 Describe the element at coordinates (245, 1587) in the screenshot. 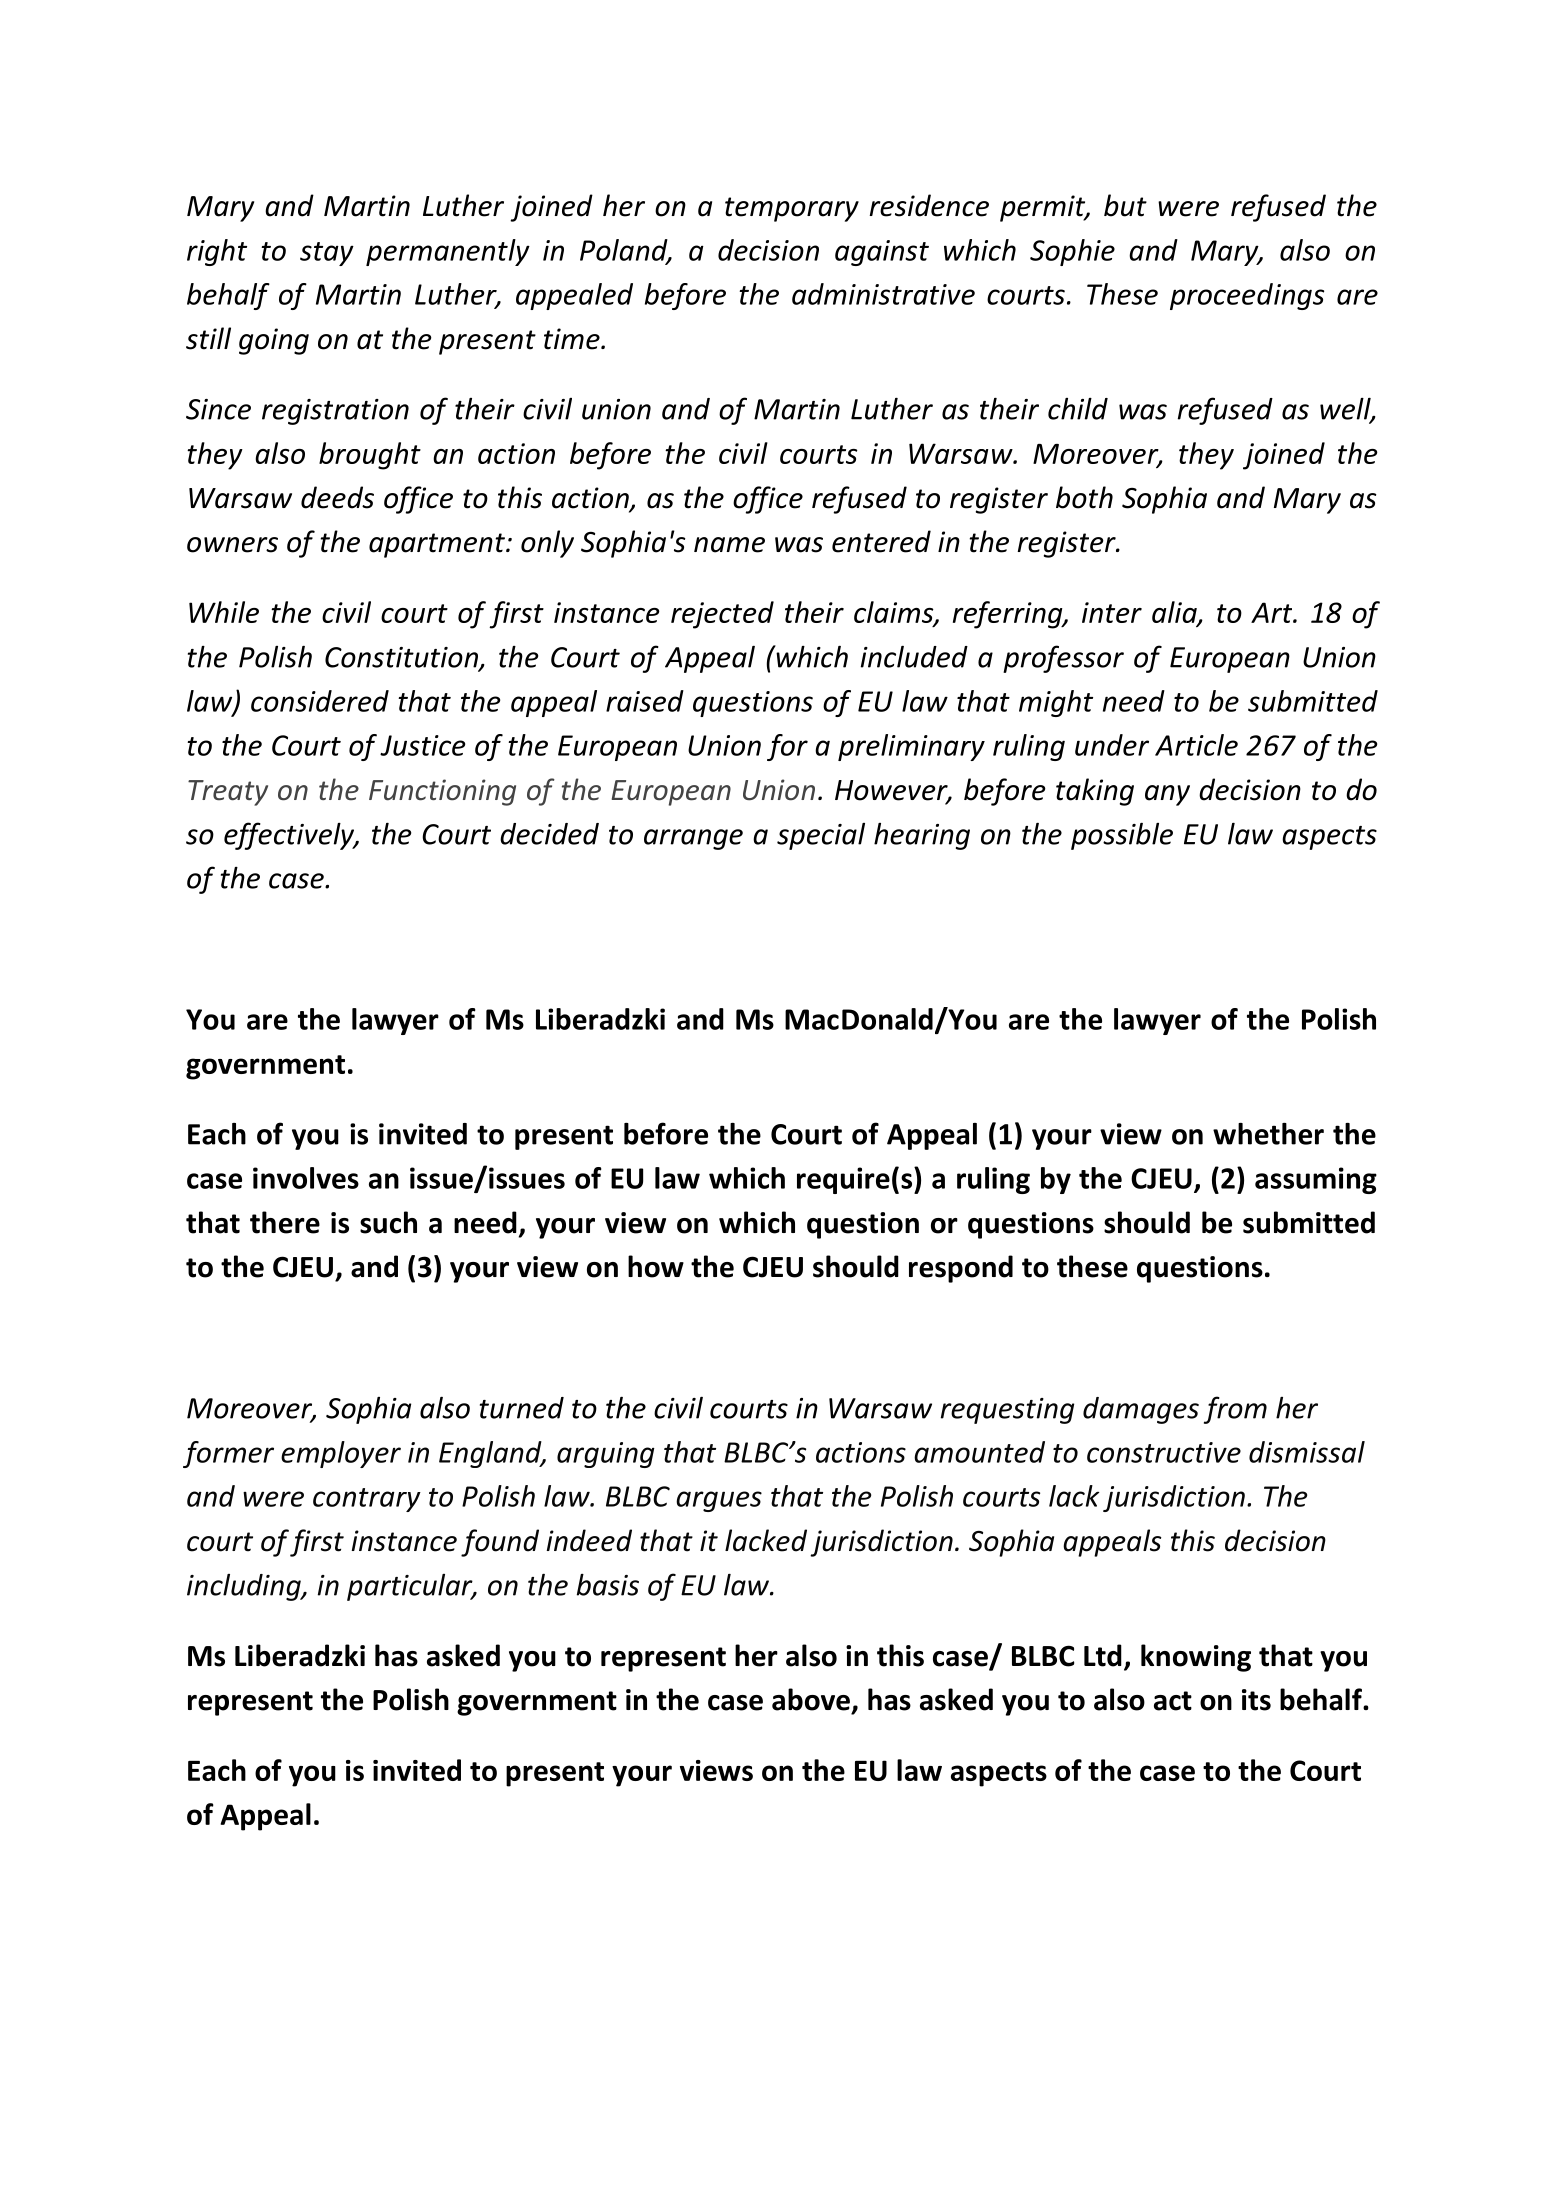

I see `including` at that location.
